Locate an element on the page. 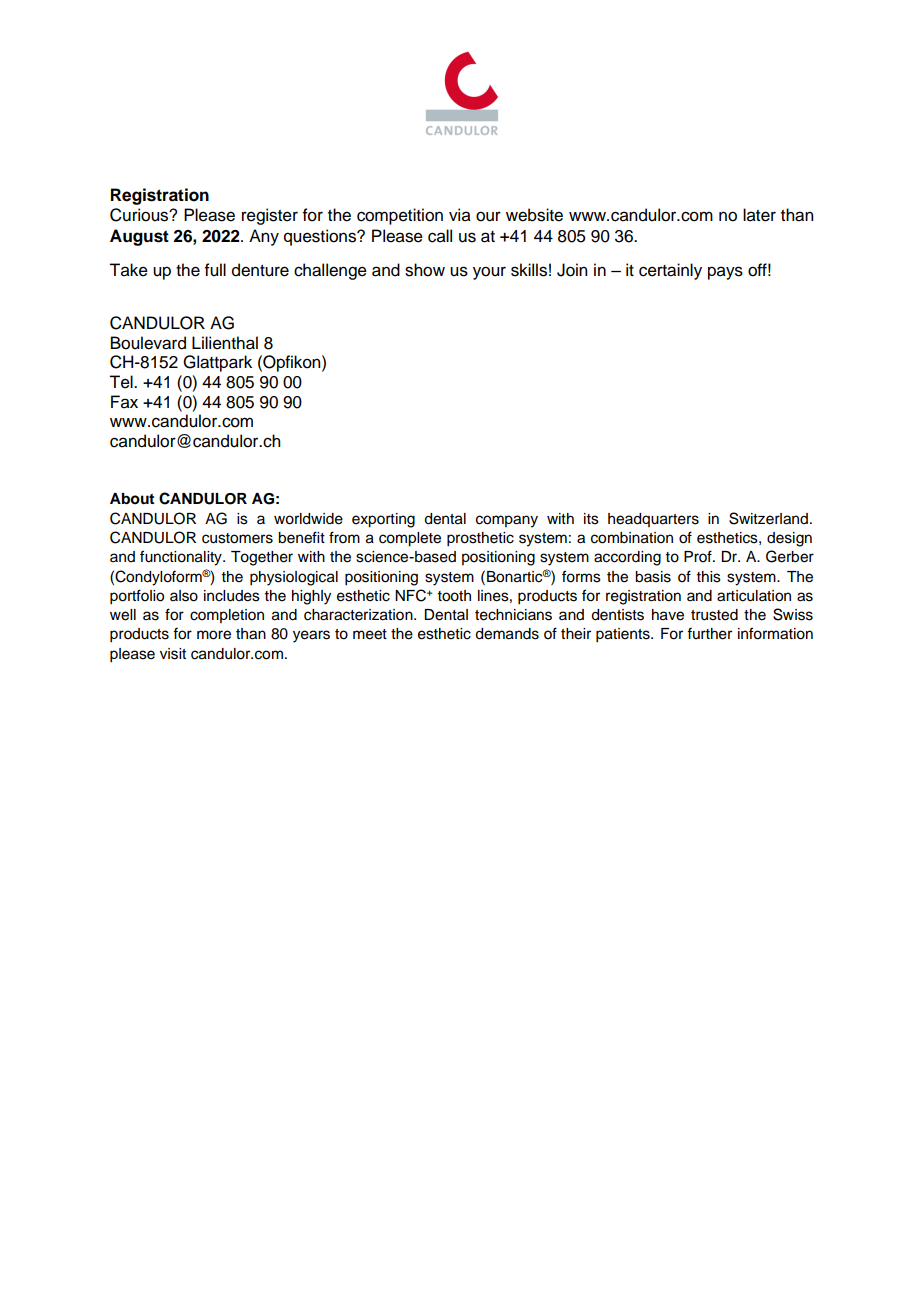  later is located at coordinates (759, 215).
